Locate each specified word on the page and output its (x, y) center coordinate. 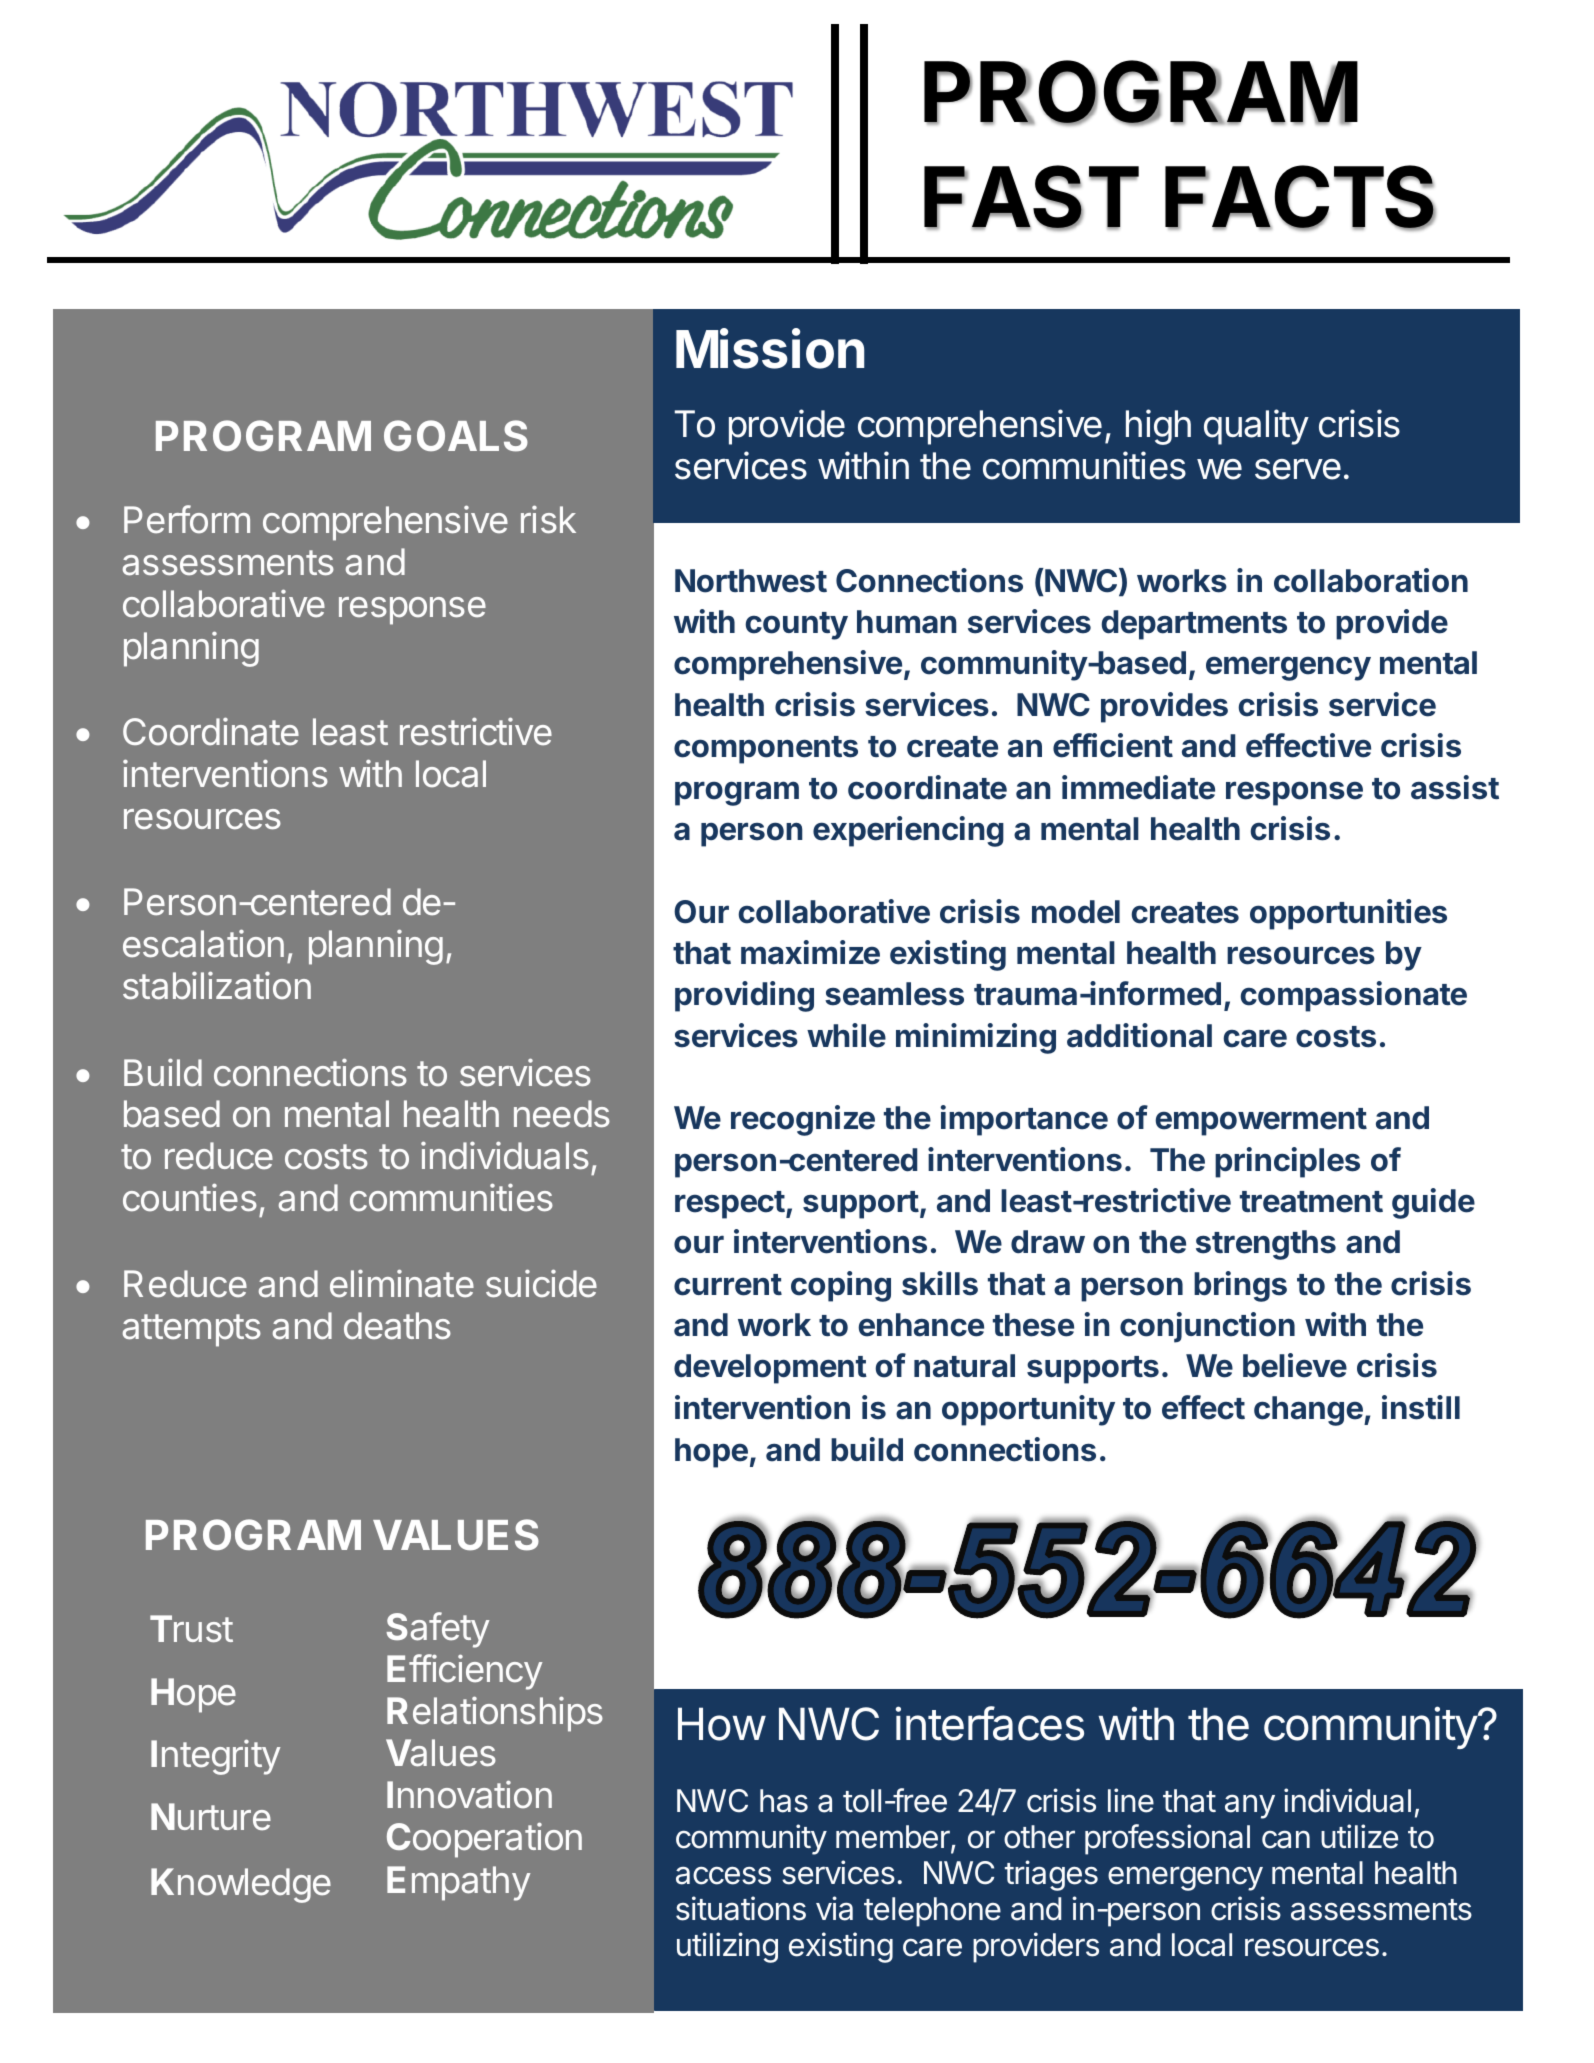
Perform (187, 519)
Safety (437, 1630)
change (1309, 1411)
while (846, 1035)
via (834, 1908)
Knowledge (241, 1885)
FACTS (1300, 198)
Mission (770, 349)
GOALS (456, 436)
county (796, 626)
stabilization (217, 985)
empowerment (1261, 1122)
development (770, 1369)
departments (1194, 625)
